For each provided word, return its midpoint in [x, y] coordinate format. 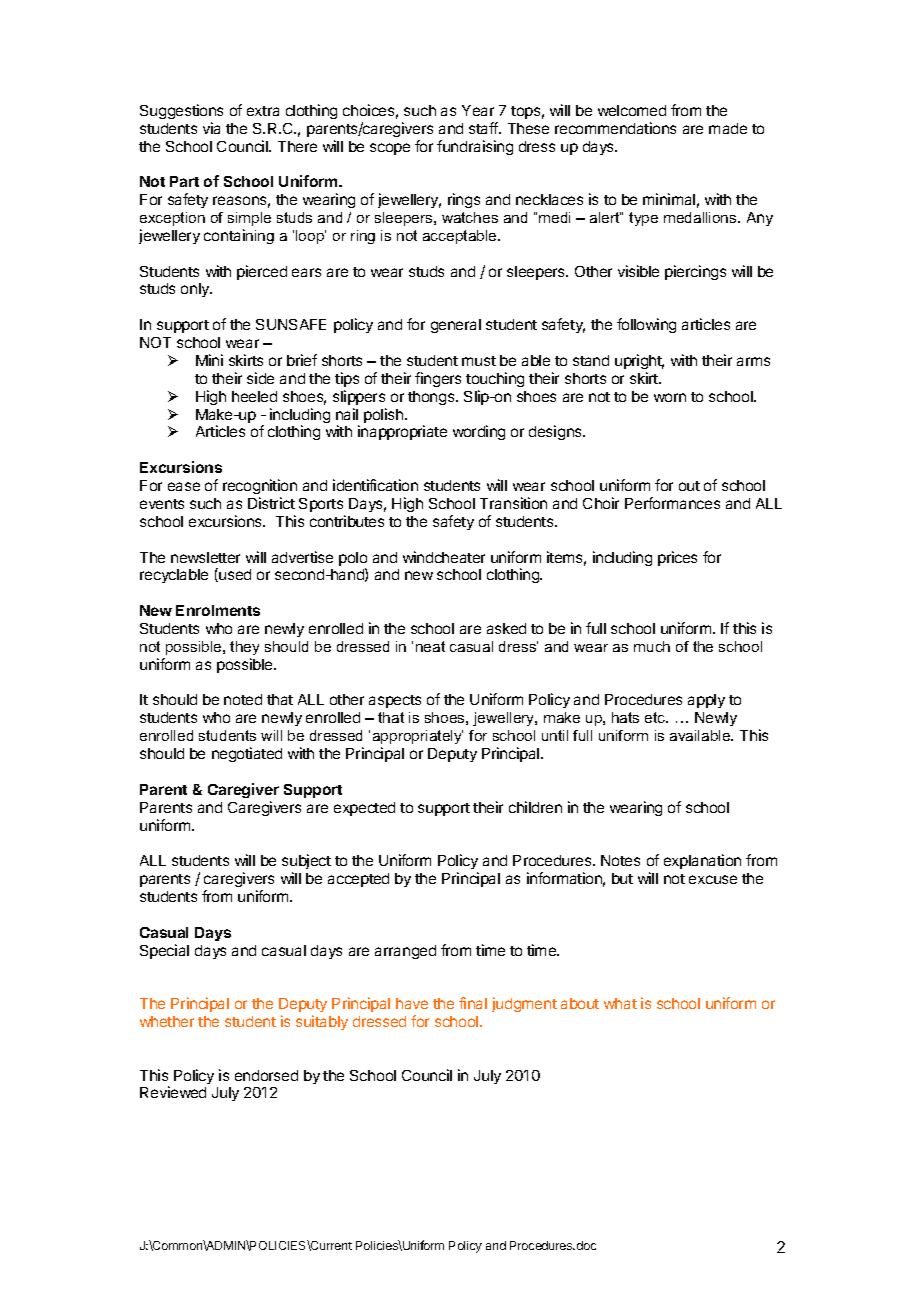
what [620, 1003]
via [211, 128]
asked [506, 628]
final [473, 1003]
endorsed [266, 1075]
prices [677, 558]
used [234, 575]
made [728, 128]
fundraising [475, 147]
